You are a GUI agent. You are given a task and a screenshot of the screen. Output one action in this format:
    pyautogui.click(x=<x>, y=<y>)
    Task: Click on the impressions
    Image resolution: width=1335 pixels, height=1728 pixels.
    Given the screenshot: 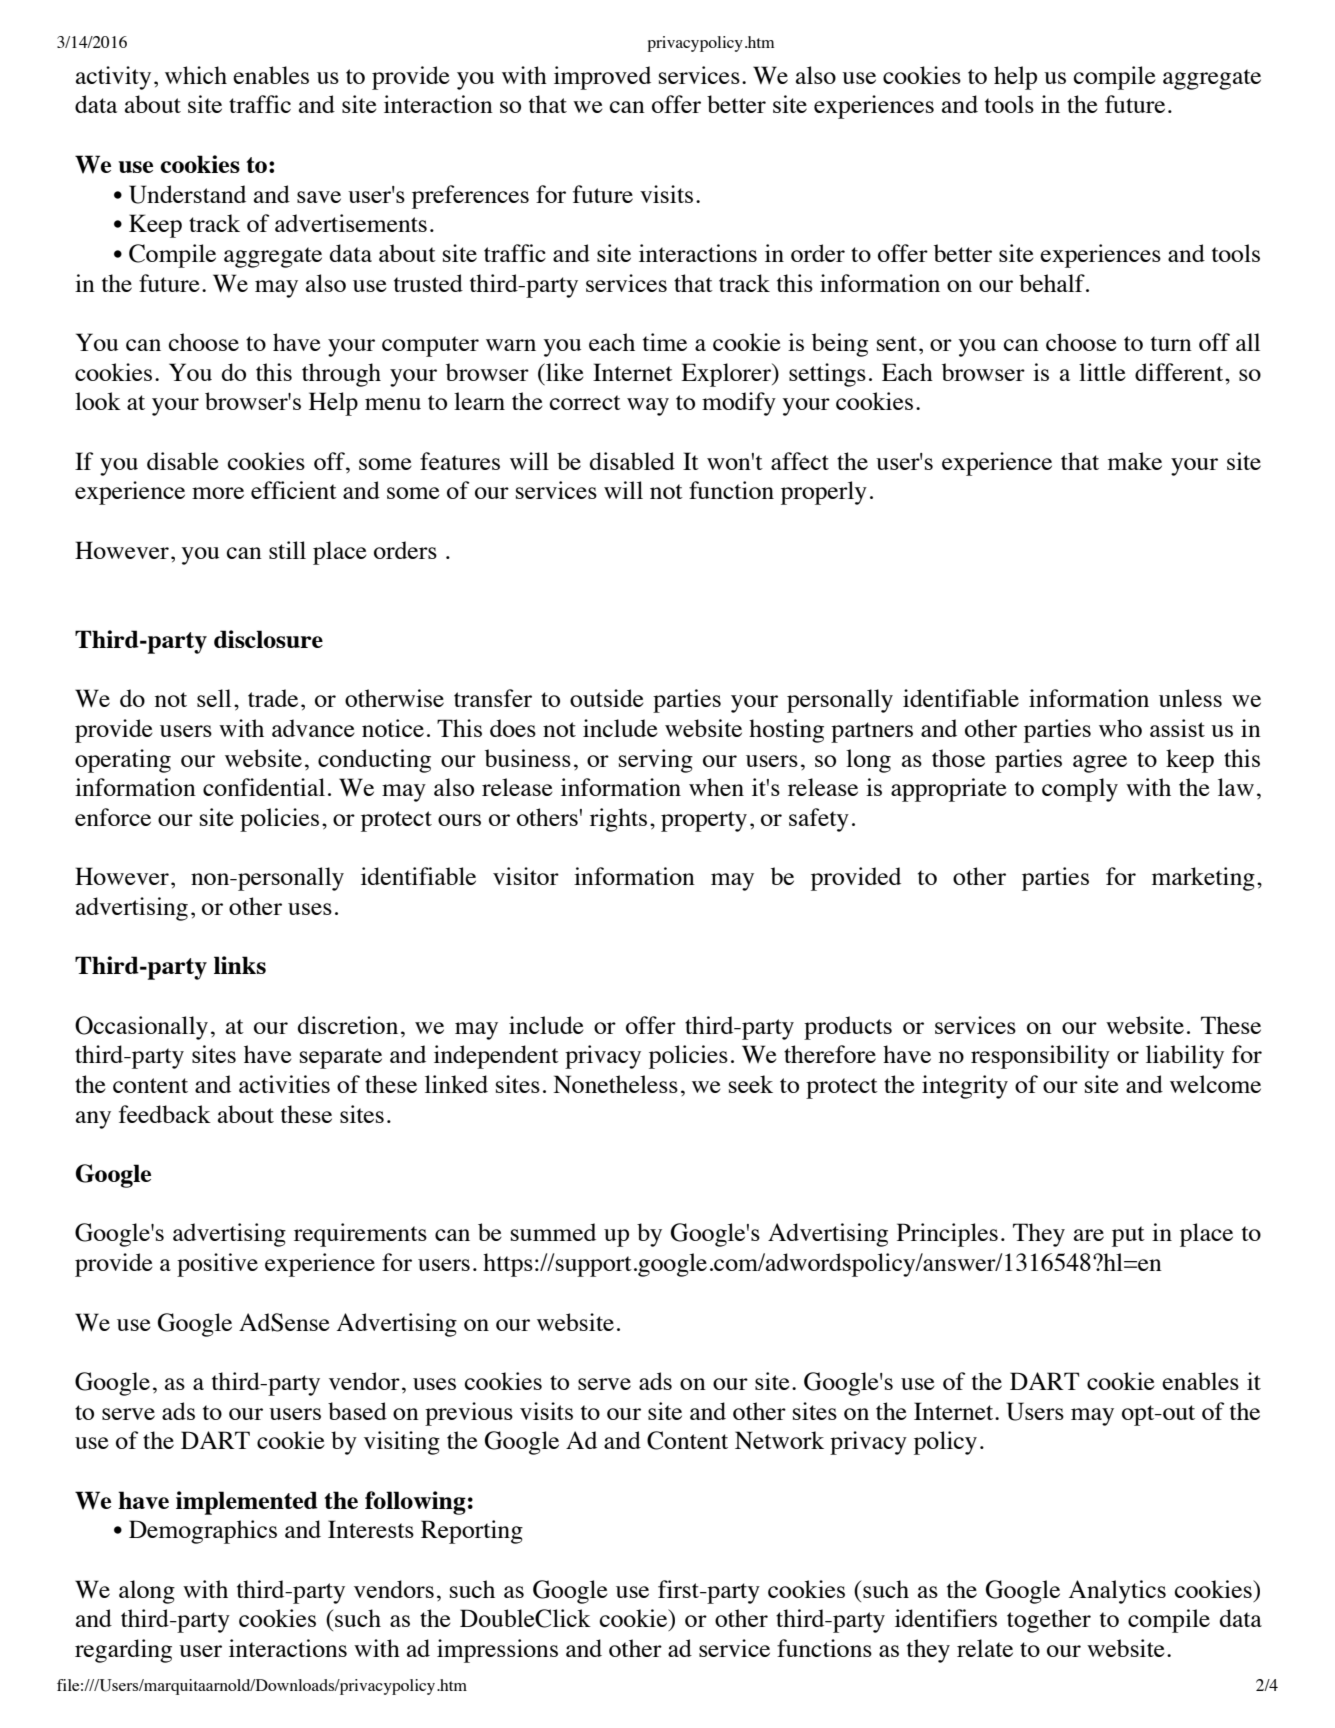 What is the action you would take?
    pyautogui.click(x=497, y=1651)
